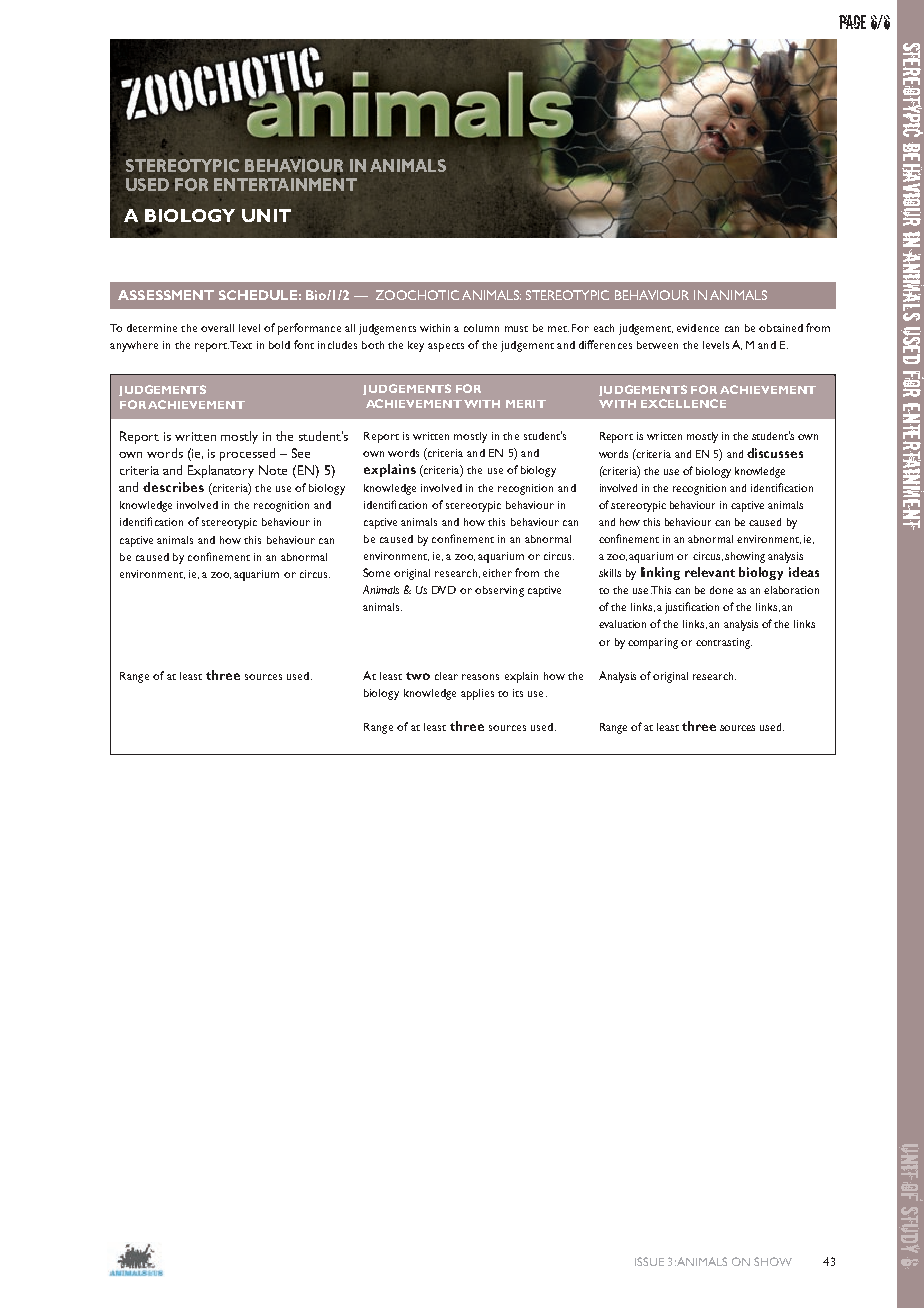 The height and width of the page is (1308, 924). I want to click on ASSESSMENT, so click(166, 295).
